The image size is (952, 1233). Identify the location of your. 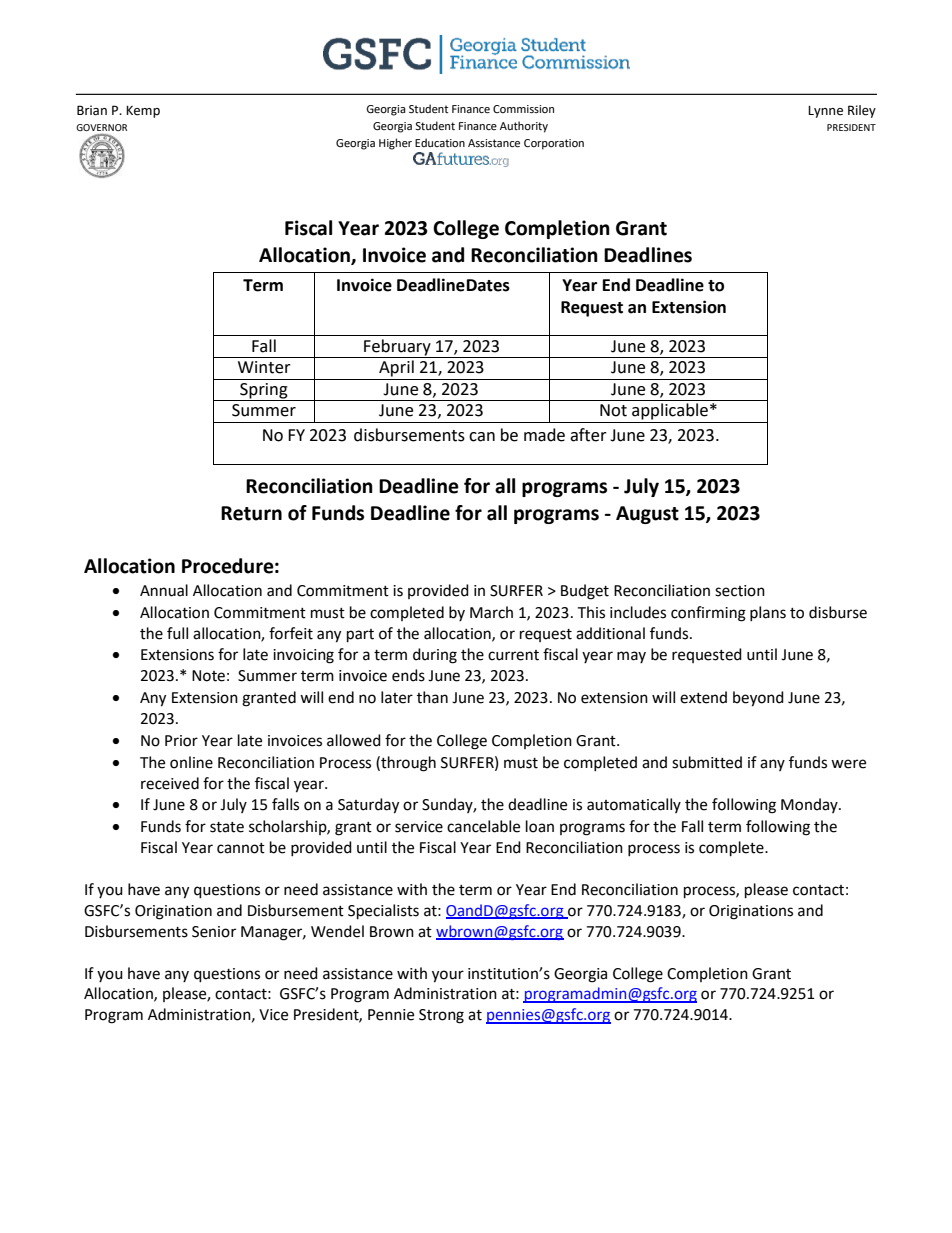
(448, 976).
